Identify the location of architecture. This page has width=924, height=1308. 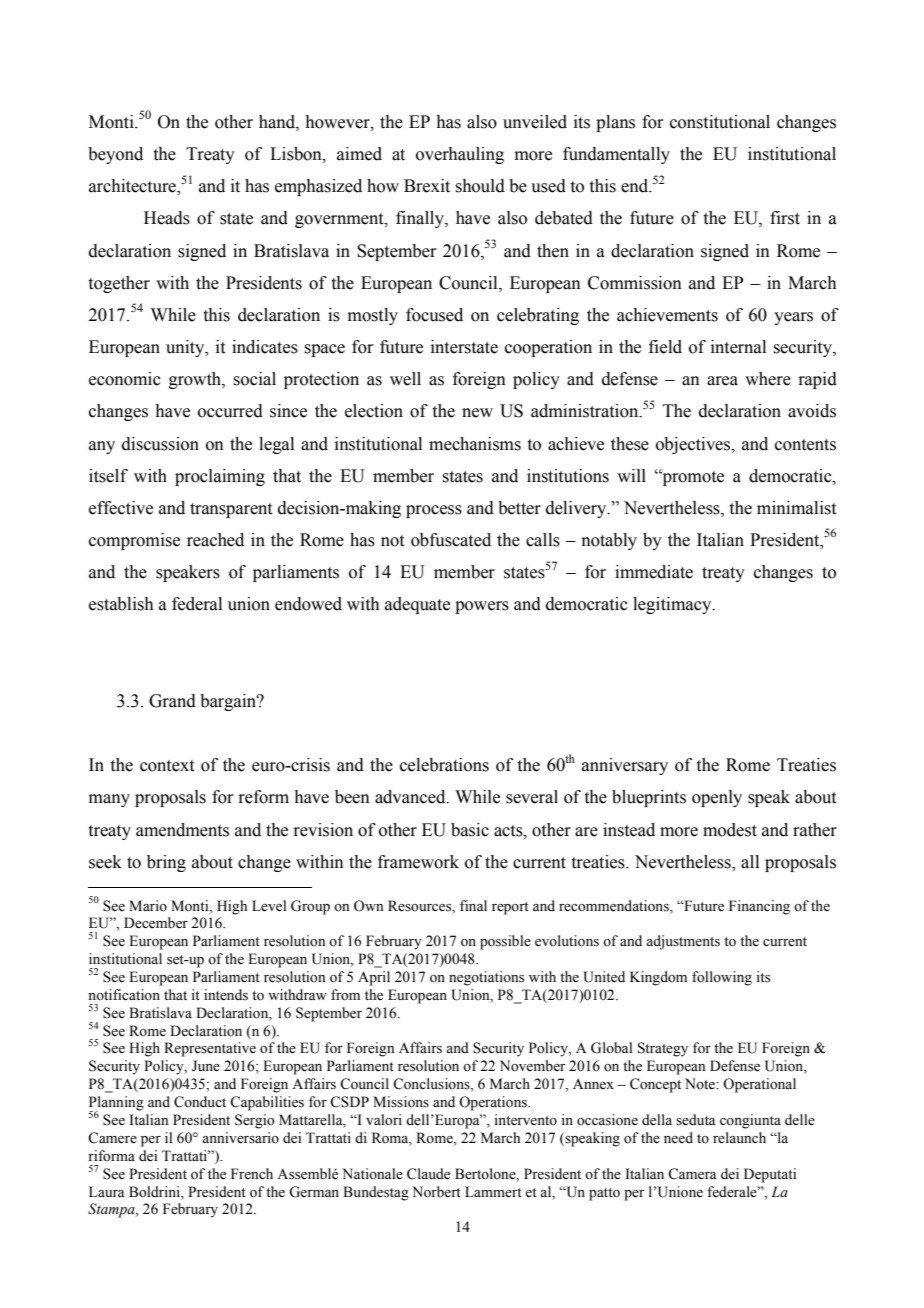
(133, 187).
